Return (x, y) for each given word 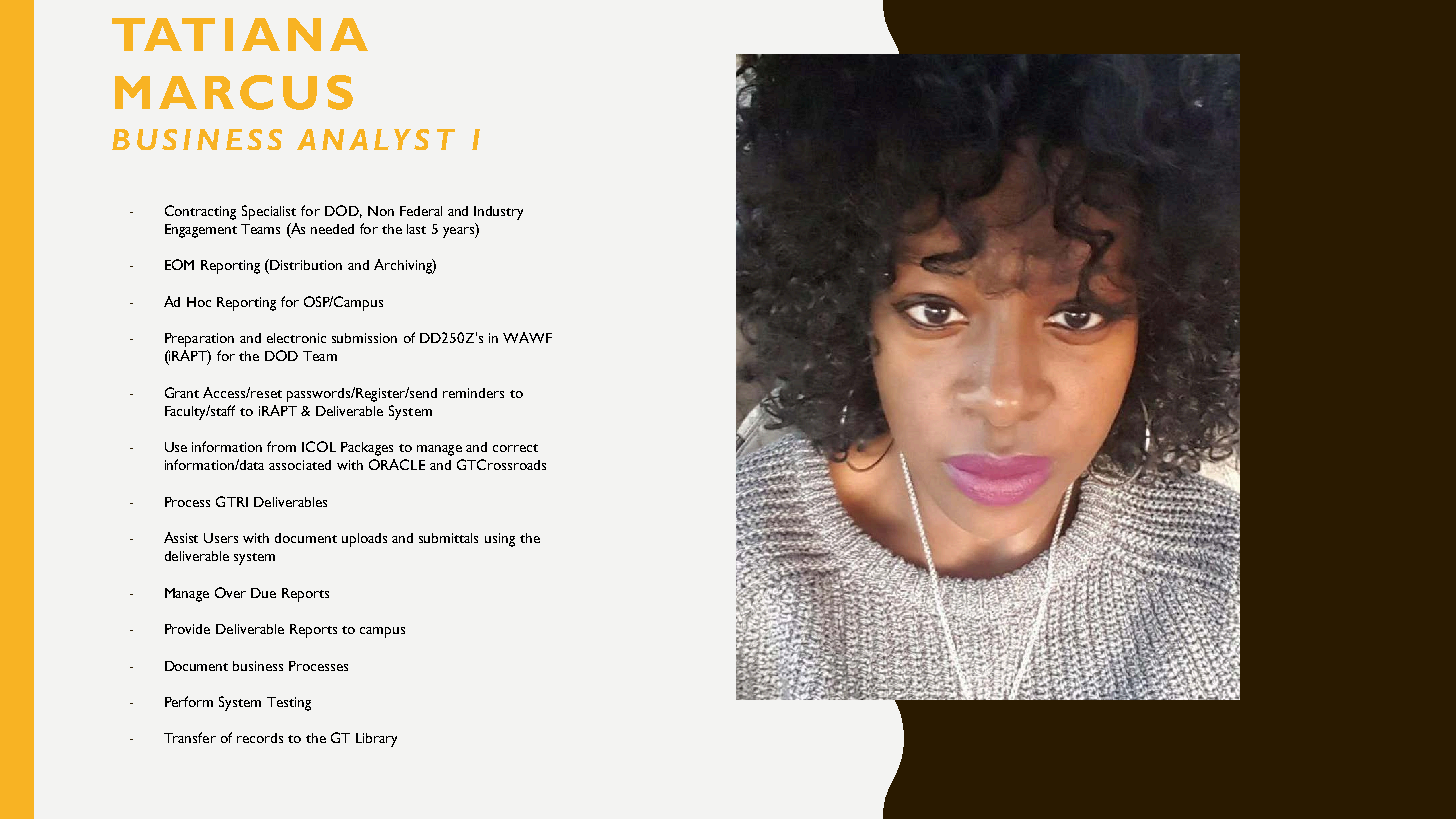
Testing (289, 704)
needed (332, 229)
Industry (498, 213)
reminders (473, 393)
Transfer (190, 737)
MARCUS (234, 92)
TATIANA (240, 34)
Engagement (201, 231)
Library (376, 740)
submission (364, 338)
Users (221, 538)
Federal (421, 211)
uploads (364, 540)
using (500, 540)
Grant (182, 392)
